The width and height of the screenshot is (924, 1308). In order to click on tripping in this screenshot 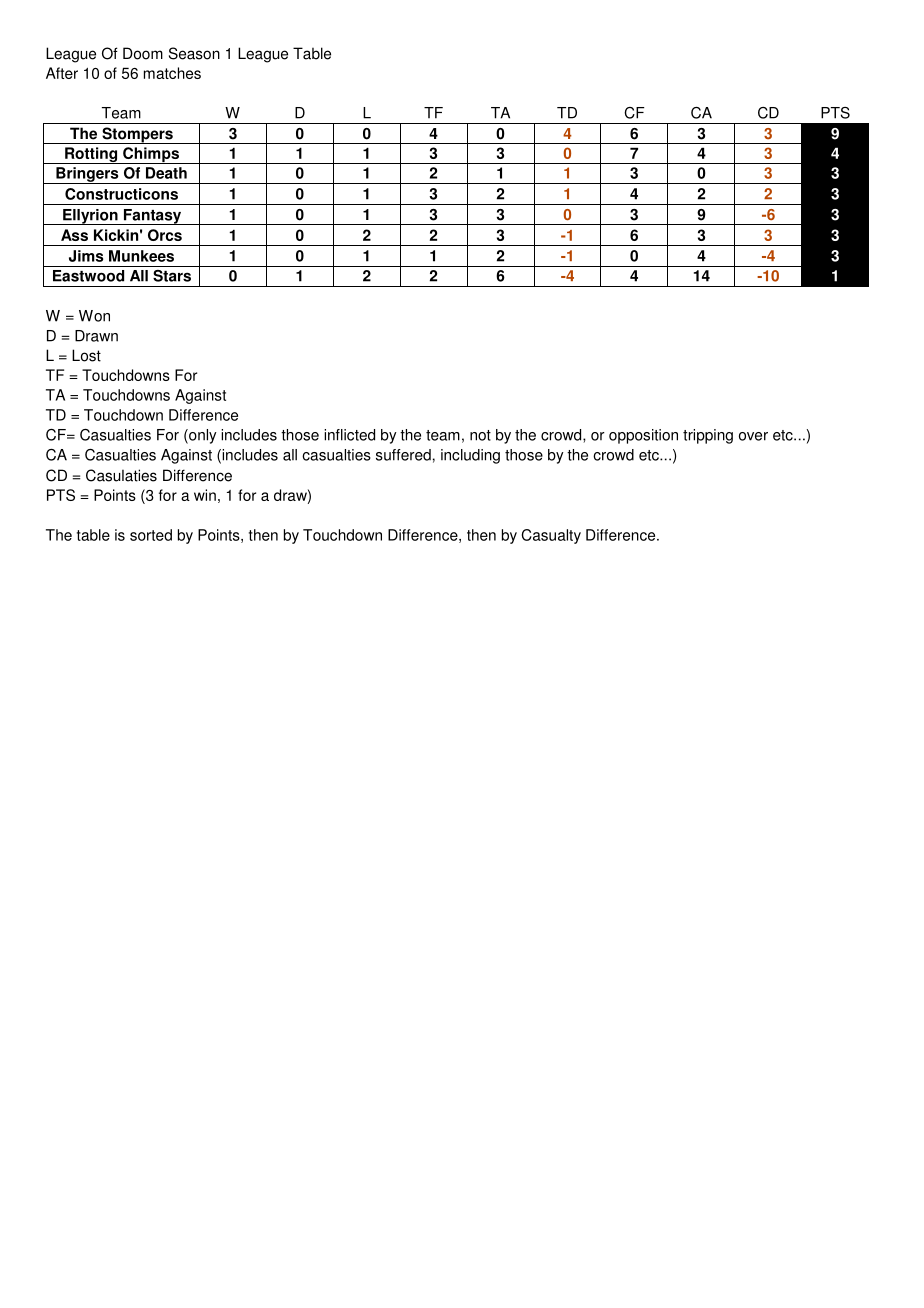, I will do `click(708, 436)`.
